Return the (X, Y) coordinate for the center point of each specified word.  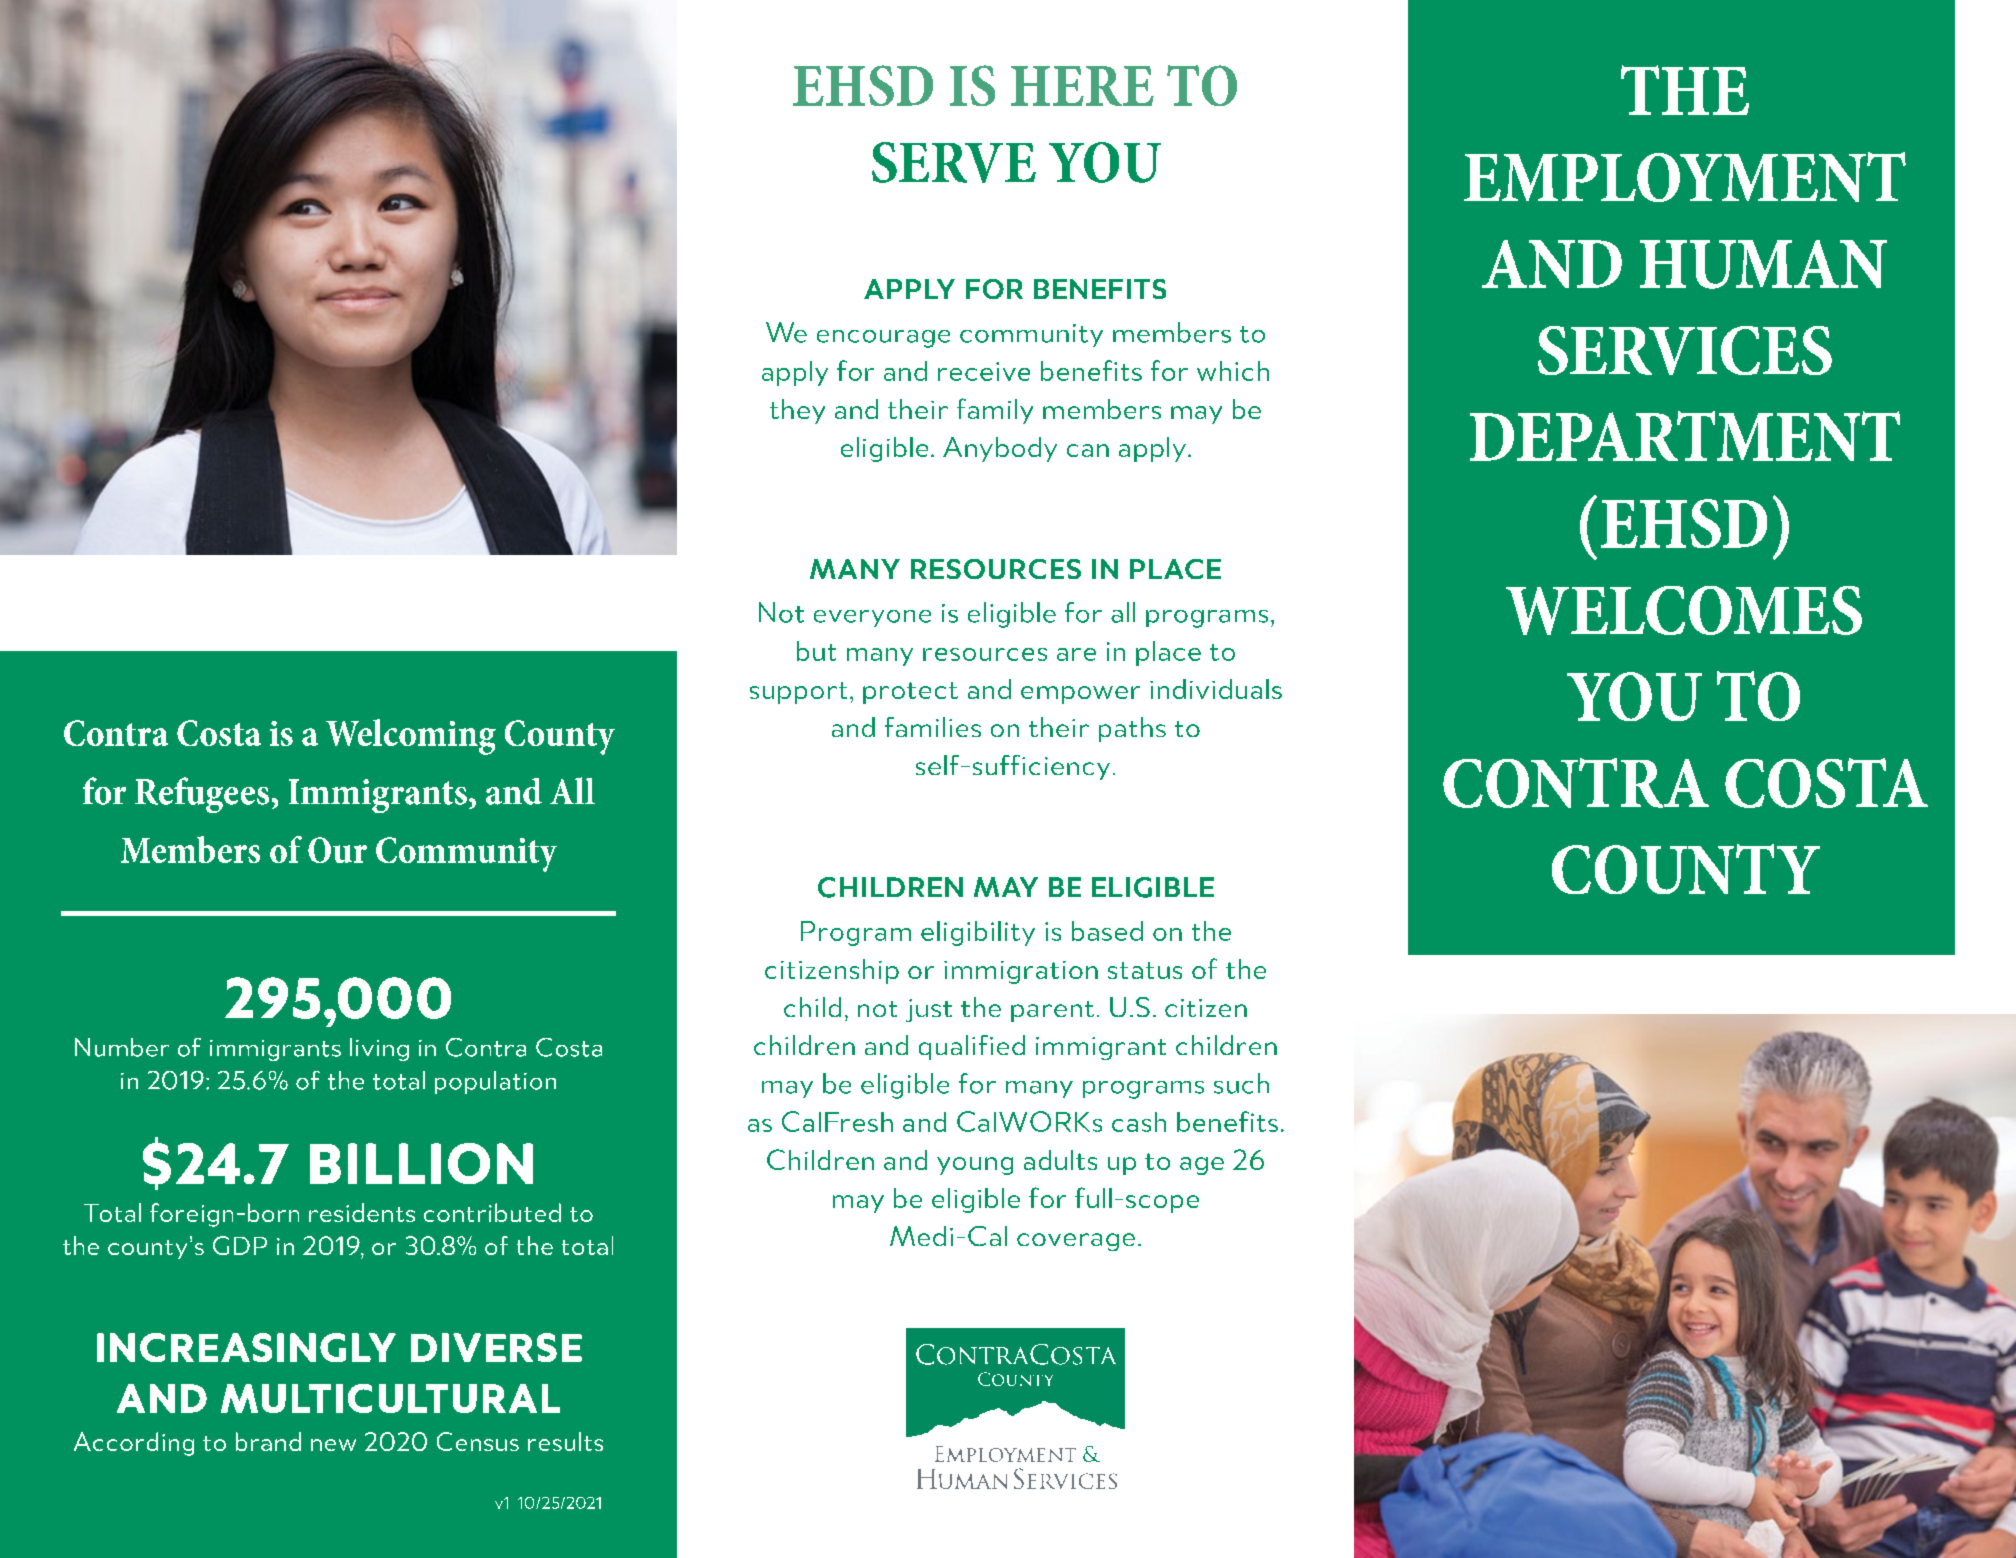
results (565, 1441)
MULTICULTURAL (390, 1398)
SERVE (954, 162)
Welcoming (411, 737)
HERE (1082, 86)
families (933, 727)
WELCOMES (1684, 610)
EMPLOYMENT (1685, 177)
